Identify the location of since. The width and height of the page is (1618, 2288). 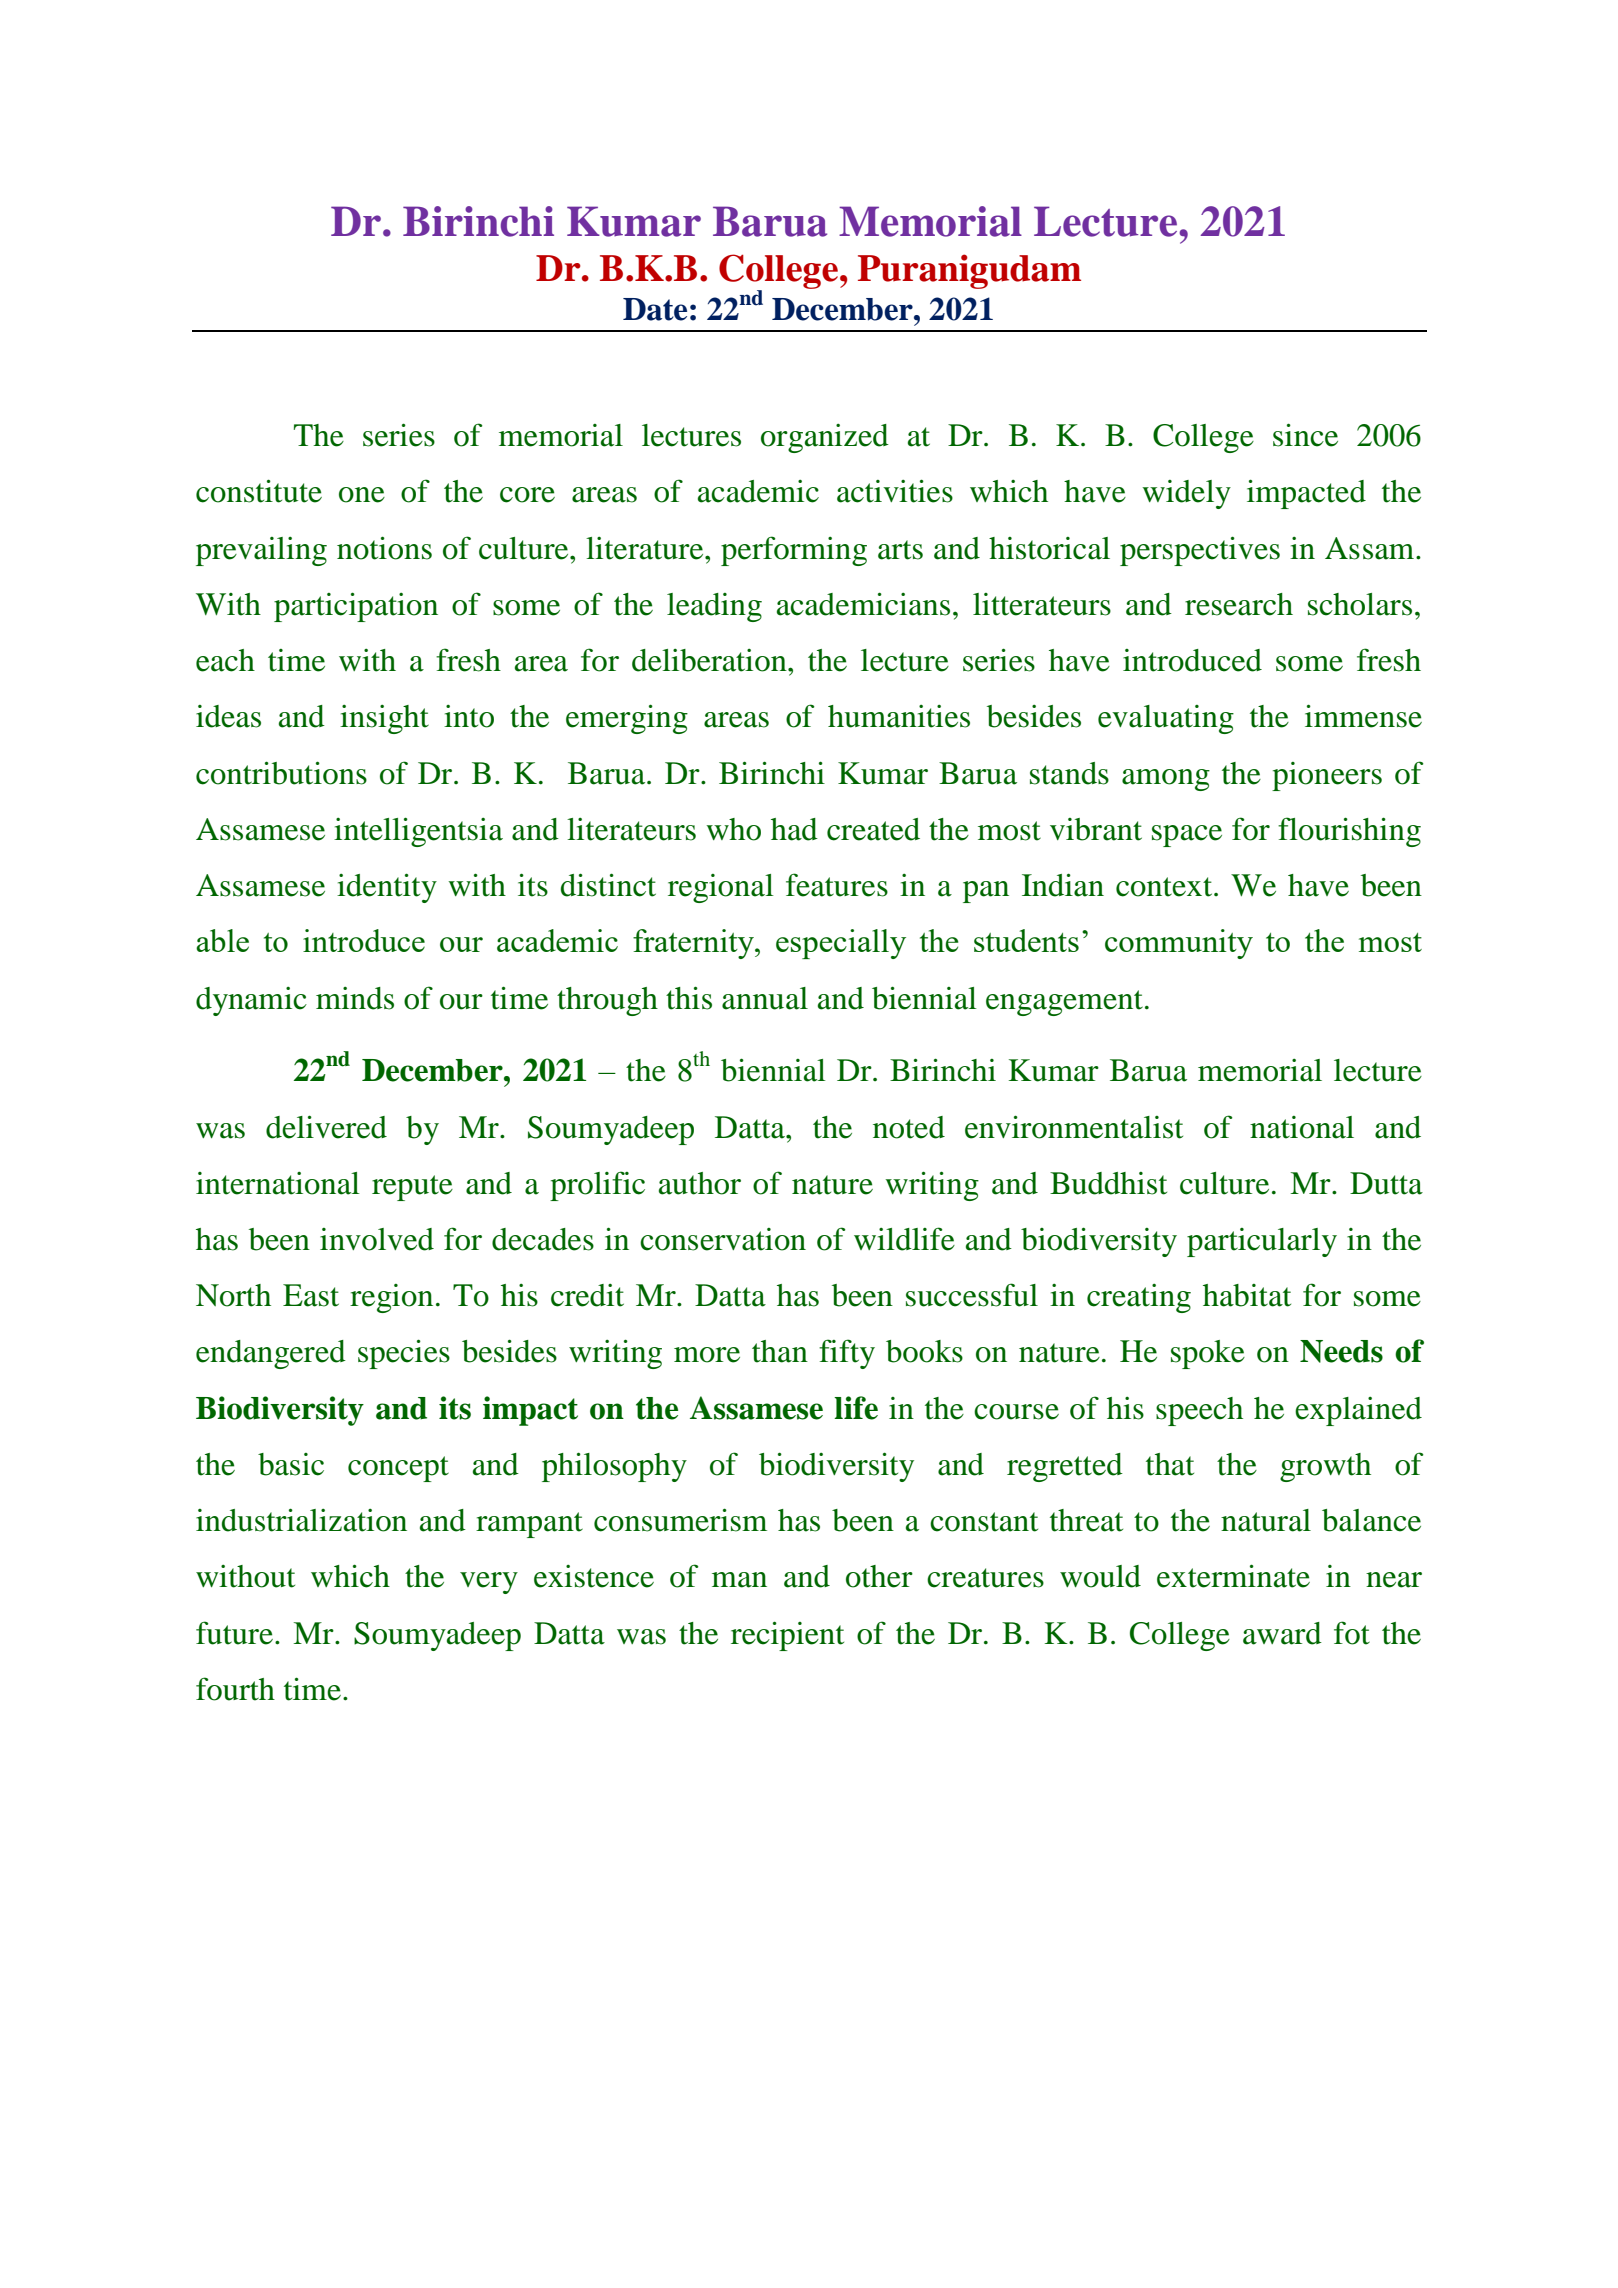
(1305, 435).
